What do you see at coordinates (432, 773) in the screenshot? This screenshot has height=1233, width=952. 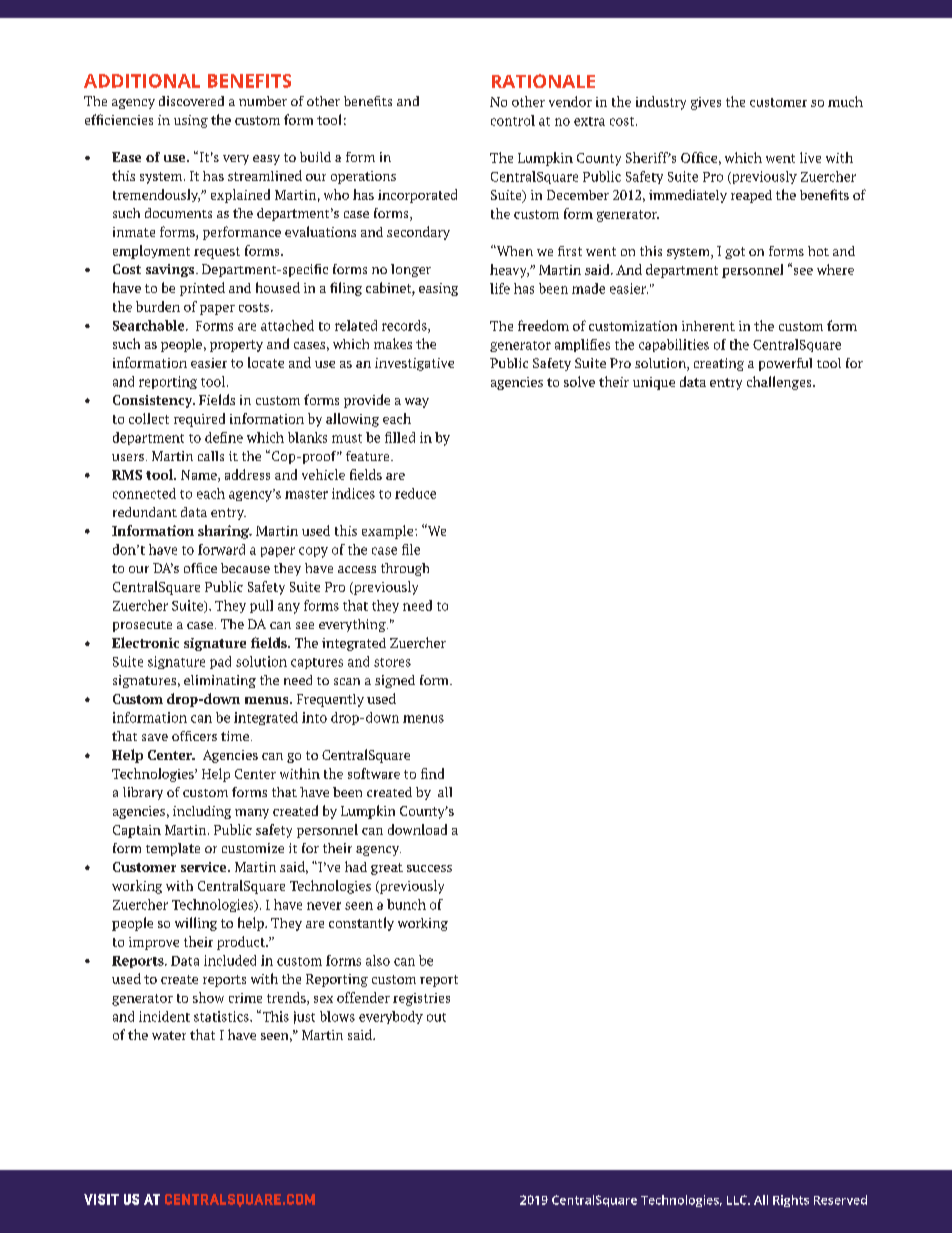 I see `find` at bounding box center [432, 773].
